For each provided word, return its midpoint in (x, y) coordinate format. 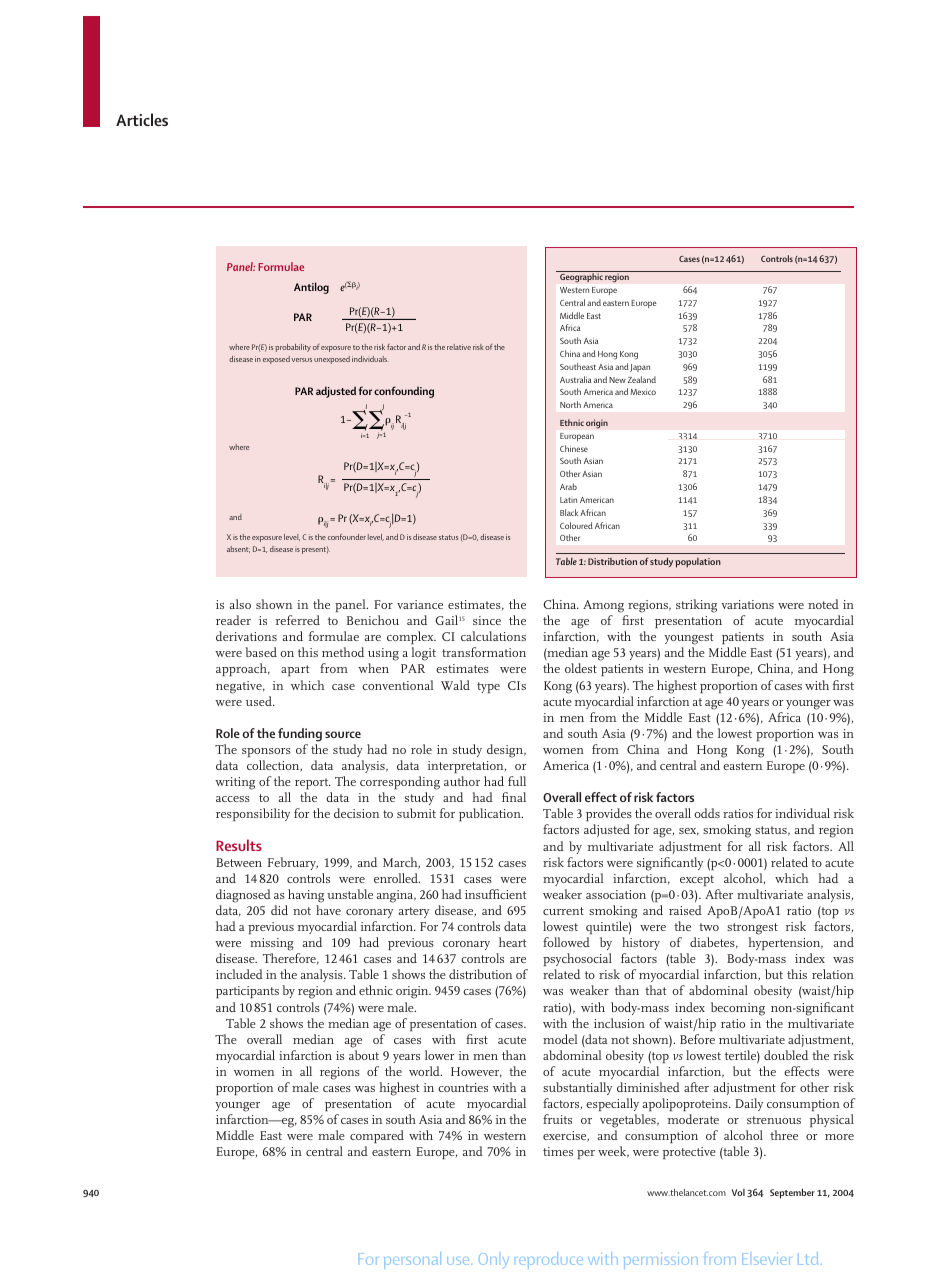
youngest (688, 640)
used (260, 701)
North (570, 404)
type (488, 687)
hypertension (785, 943)
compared (377, 1136)
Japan (640, 368)
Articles (142, 119)
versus (301, 360)
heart (512, 942)
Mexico (643, 392)
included (239, 974)
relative (459, 347)
